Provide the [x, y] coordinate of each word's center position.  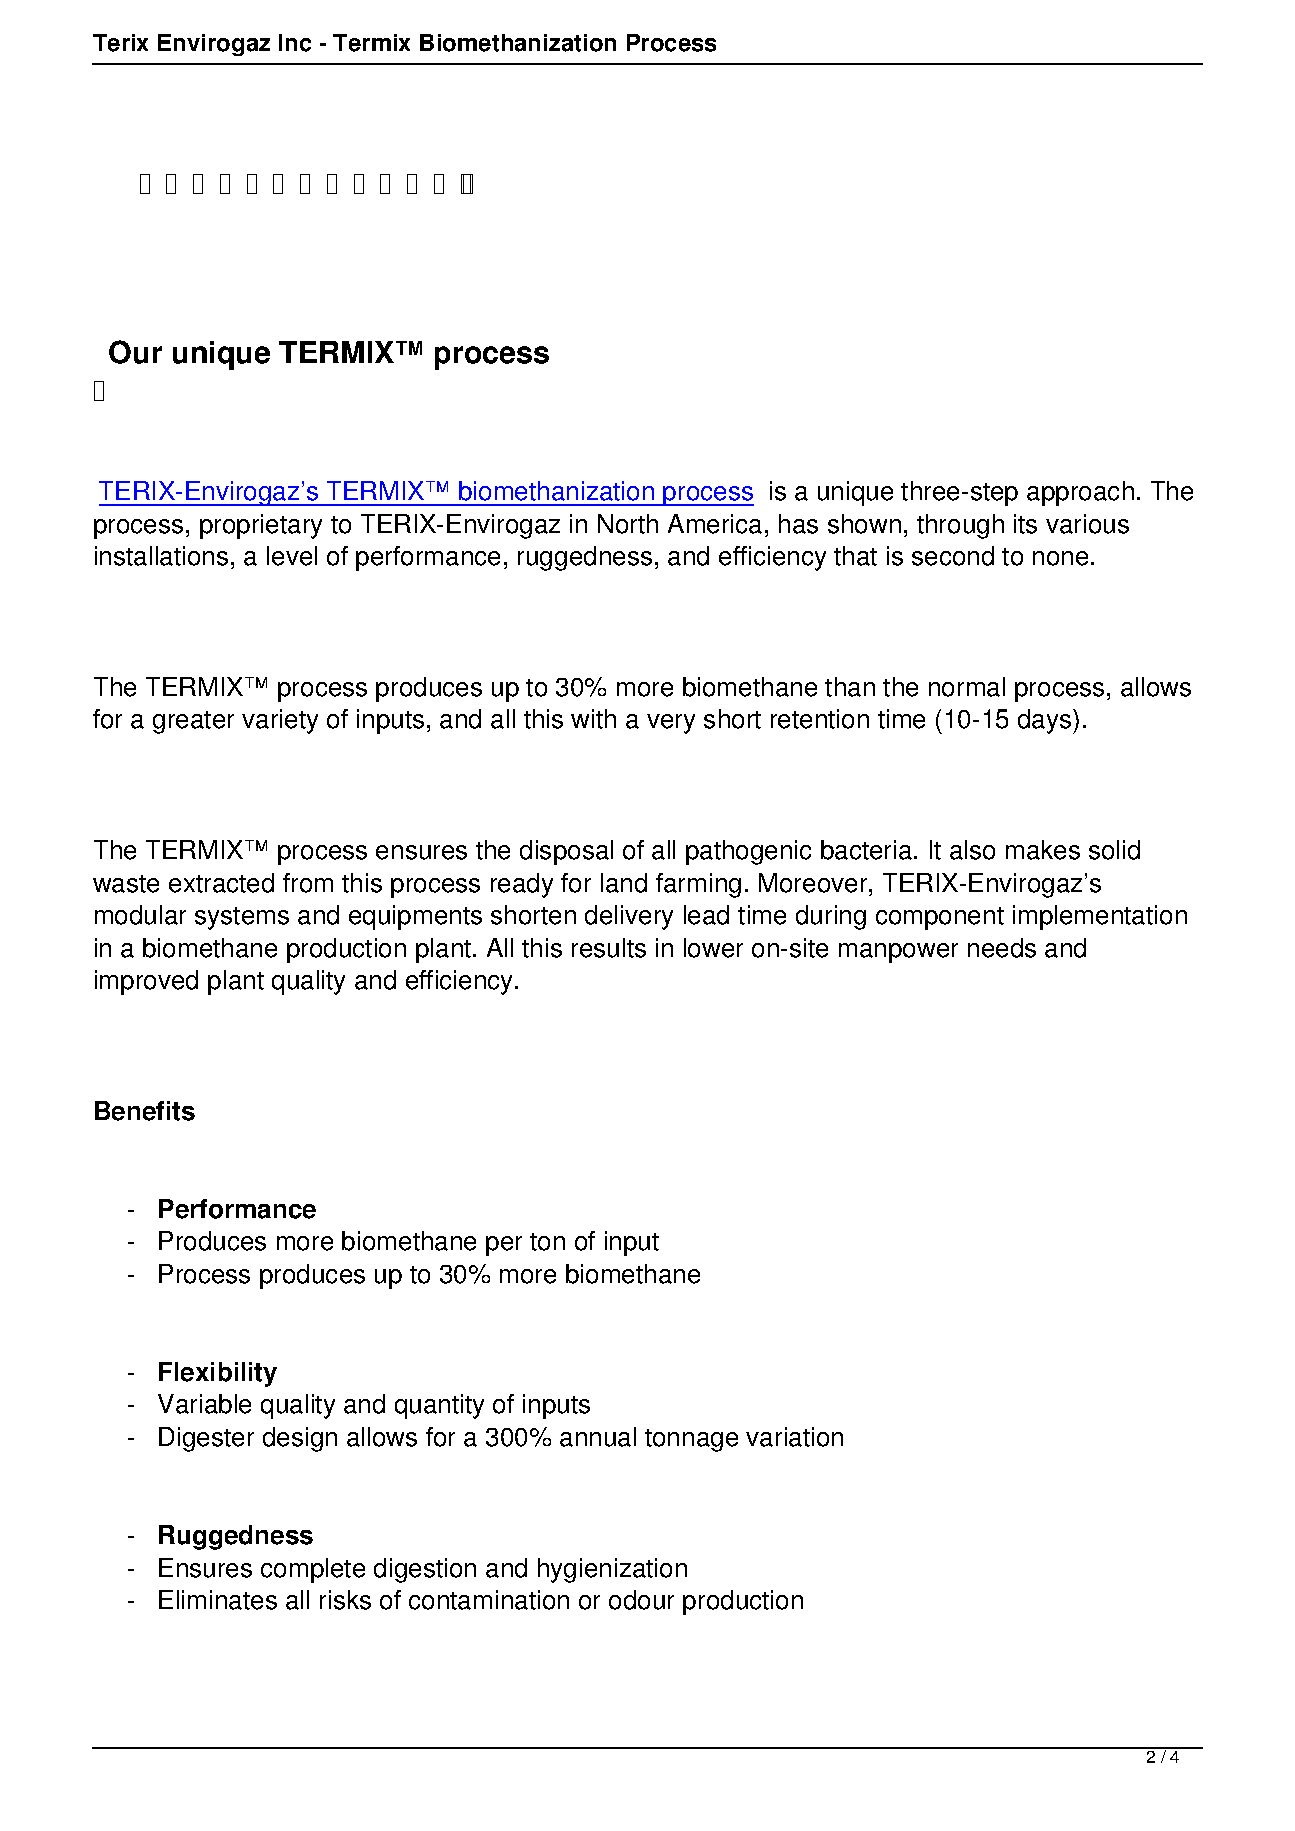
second [953, 556]
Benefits [145, 1111]
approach [1080, 493]
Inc [295, 43]
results [609, 948]
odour [641, 1600]
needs [1002, 948]
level [292, 556]
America [715, 524]
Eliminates [218, 1600]
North [628, 524]
